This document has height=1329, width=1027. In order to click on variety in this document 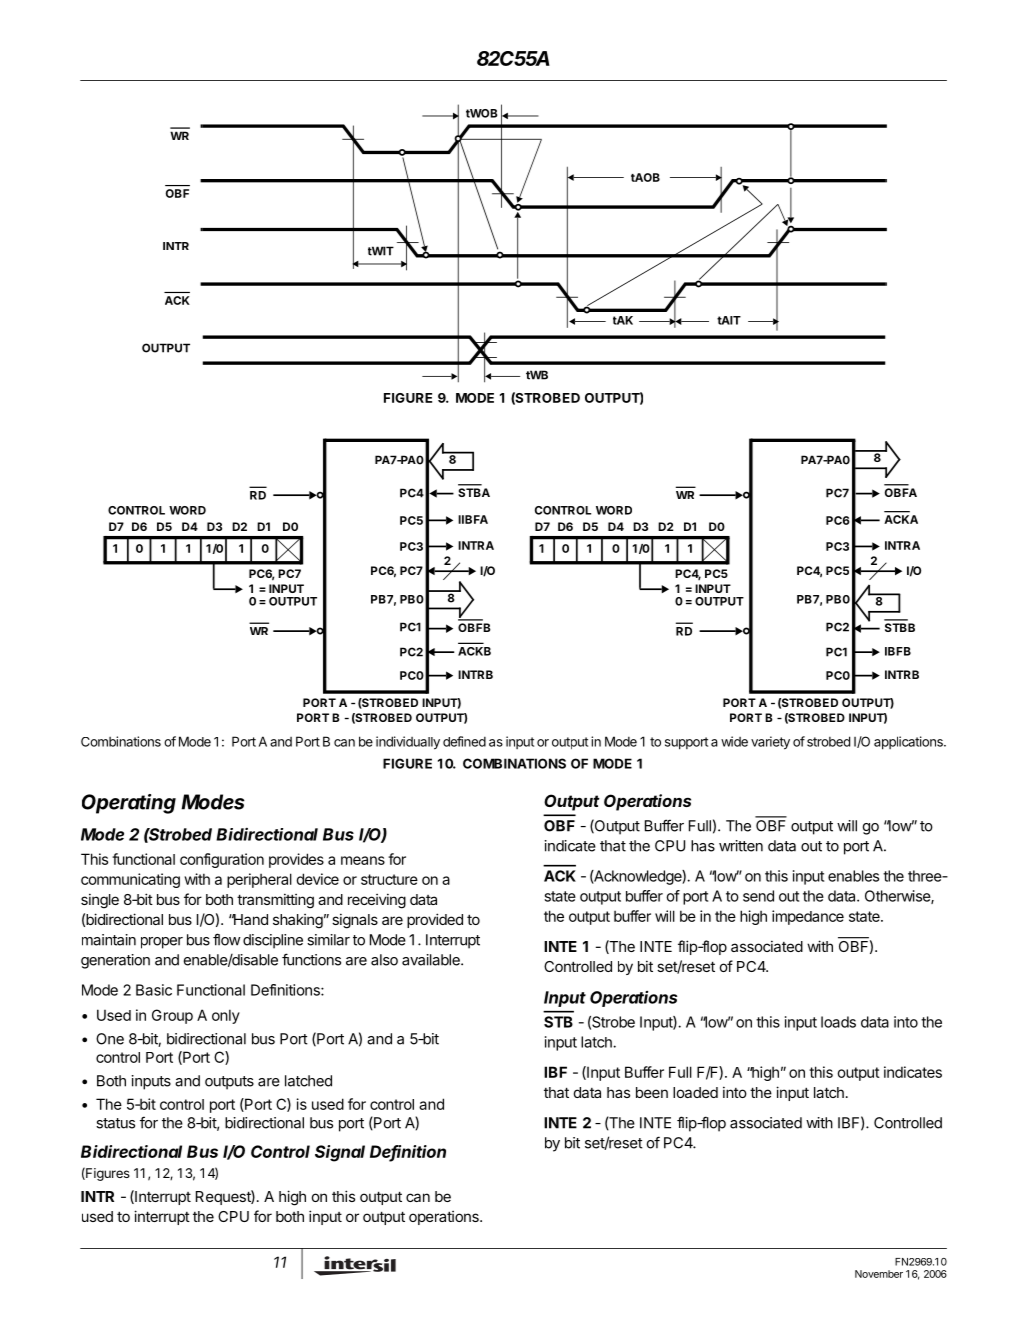, I will do `click(770, 743)`.
